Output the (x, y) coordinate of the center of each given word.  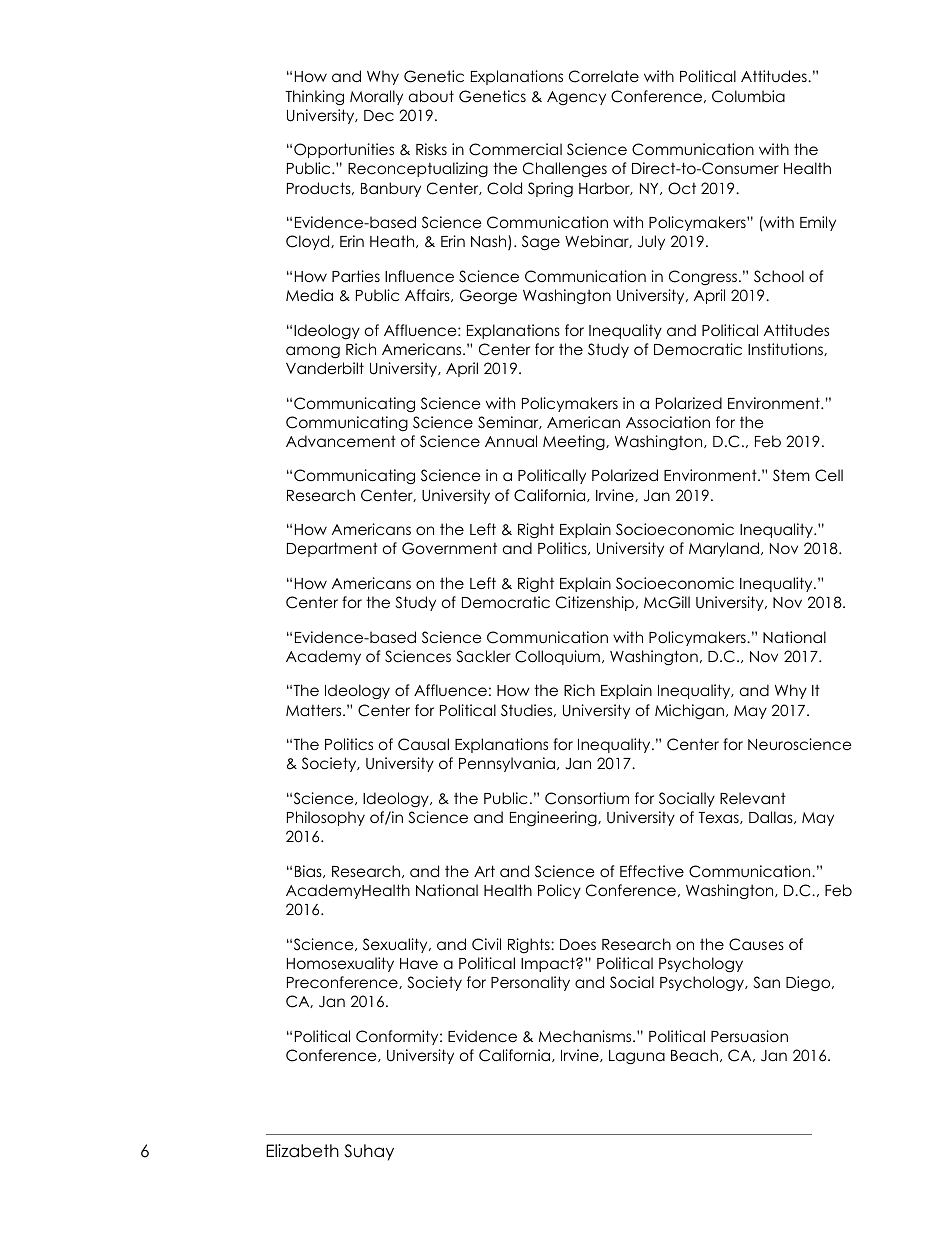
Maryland (724, 549)
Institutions (786, 349)
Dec (379, 116)
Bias (309, 871)
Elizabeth (302, 1151)
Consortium (587, 798)
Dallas (772, 817)
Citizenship (595, 603)
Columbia (748, 96)
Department (332, 549)
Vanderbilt (325, 368)
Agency (576, 98)
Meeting (575, 442)
